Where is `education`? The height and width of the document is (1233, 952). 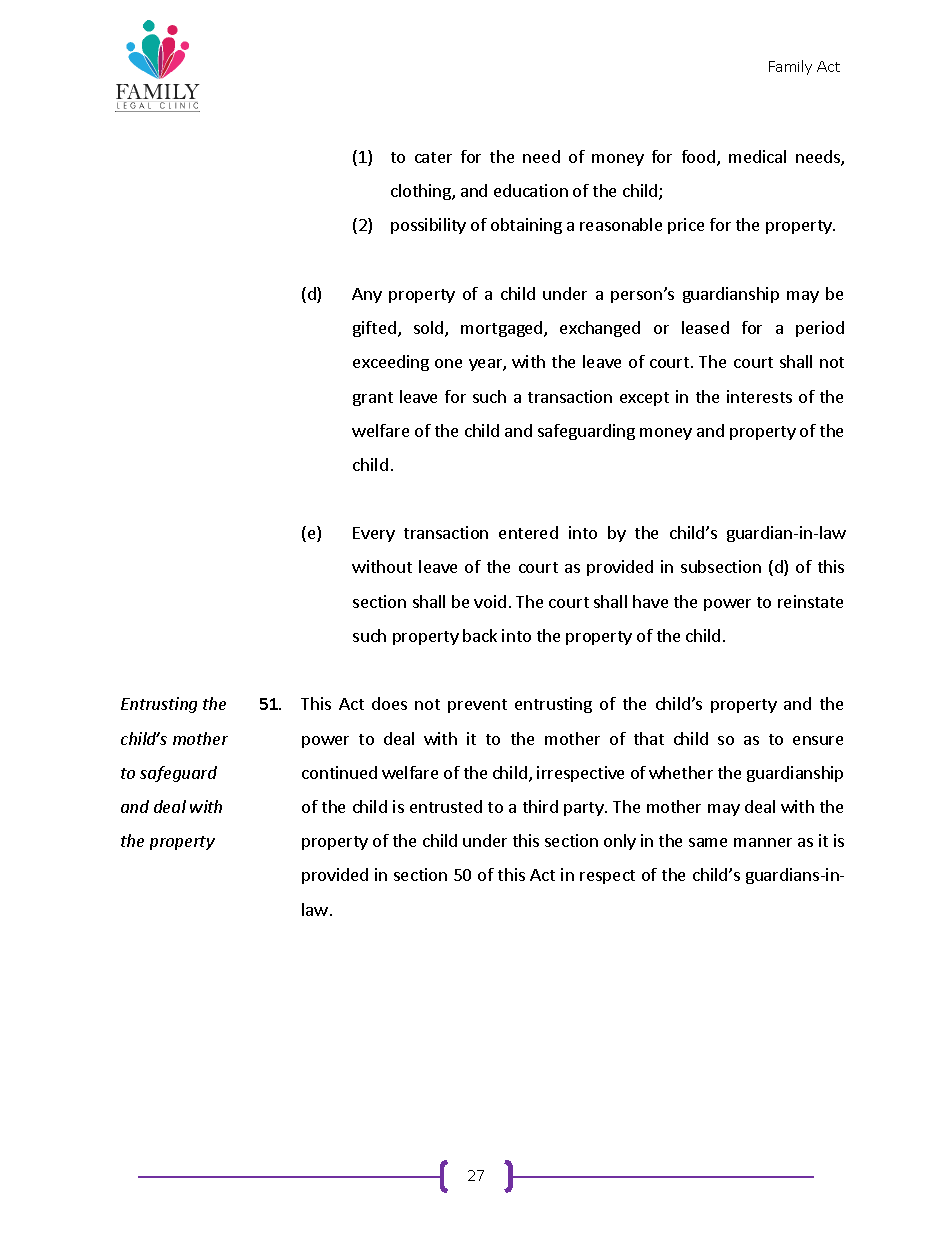
education is located at coordinates (531, 190).
